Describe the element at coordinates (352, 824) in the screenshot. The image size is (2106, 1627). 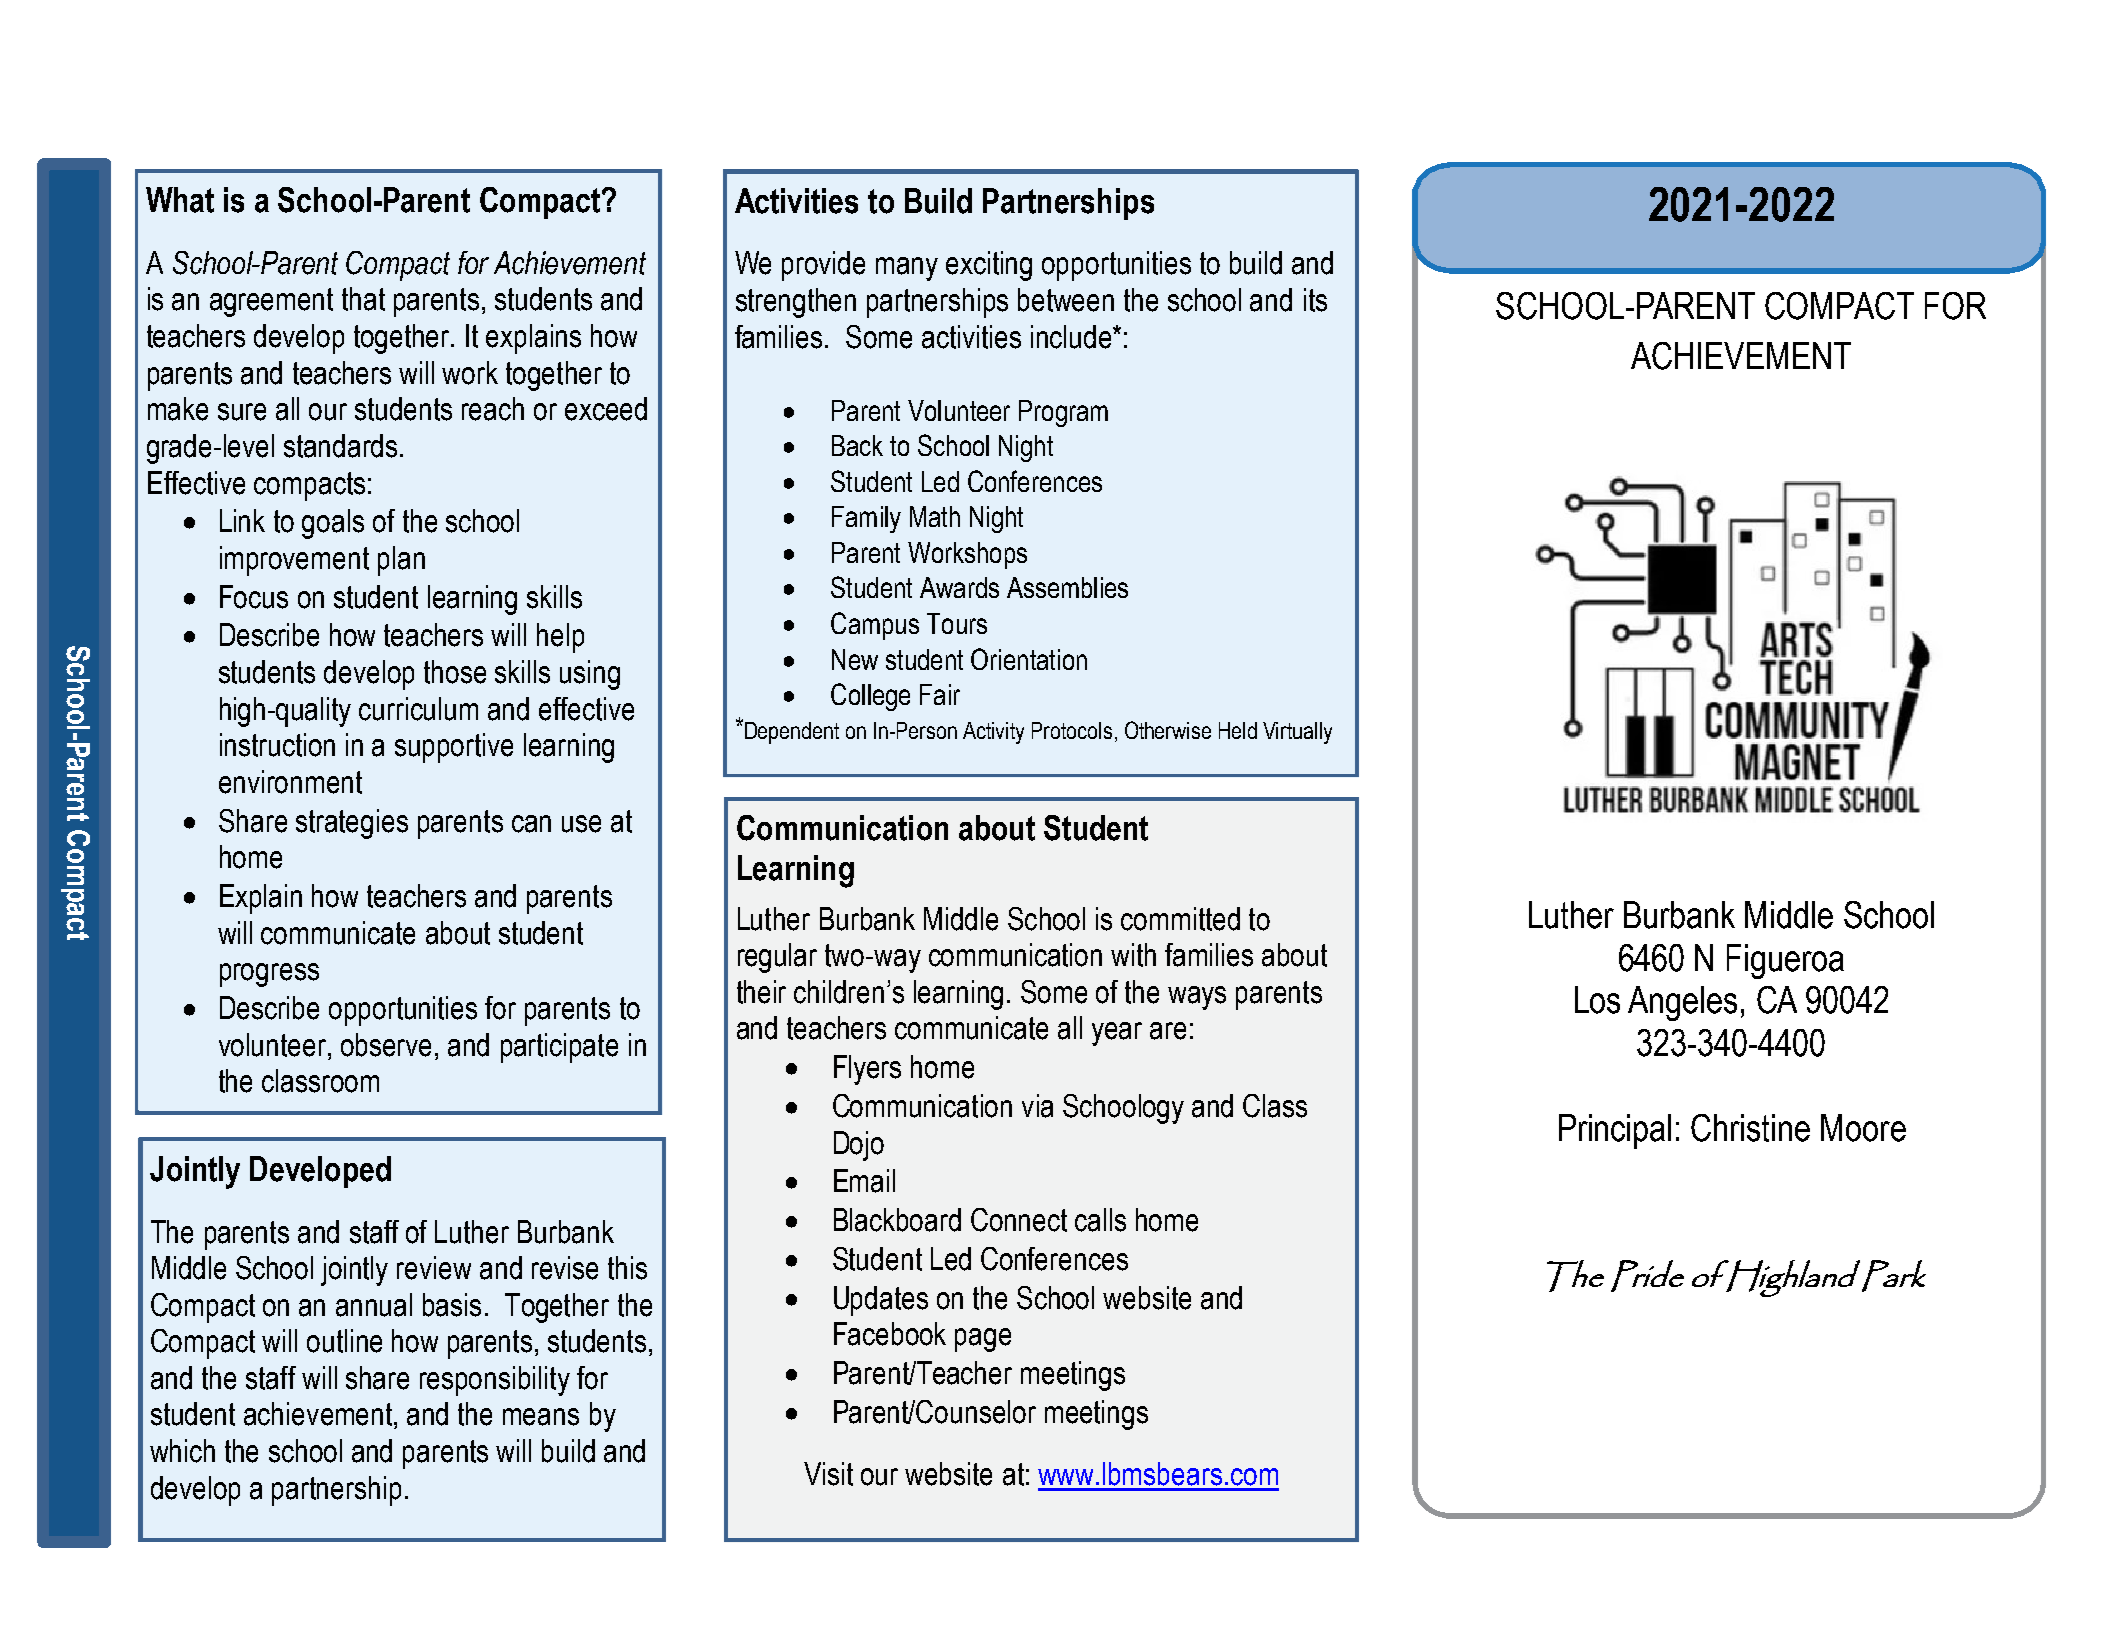
I see `strategies` at that location.
